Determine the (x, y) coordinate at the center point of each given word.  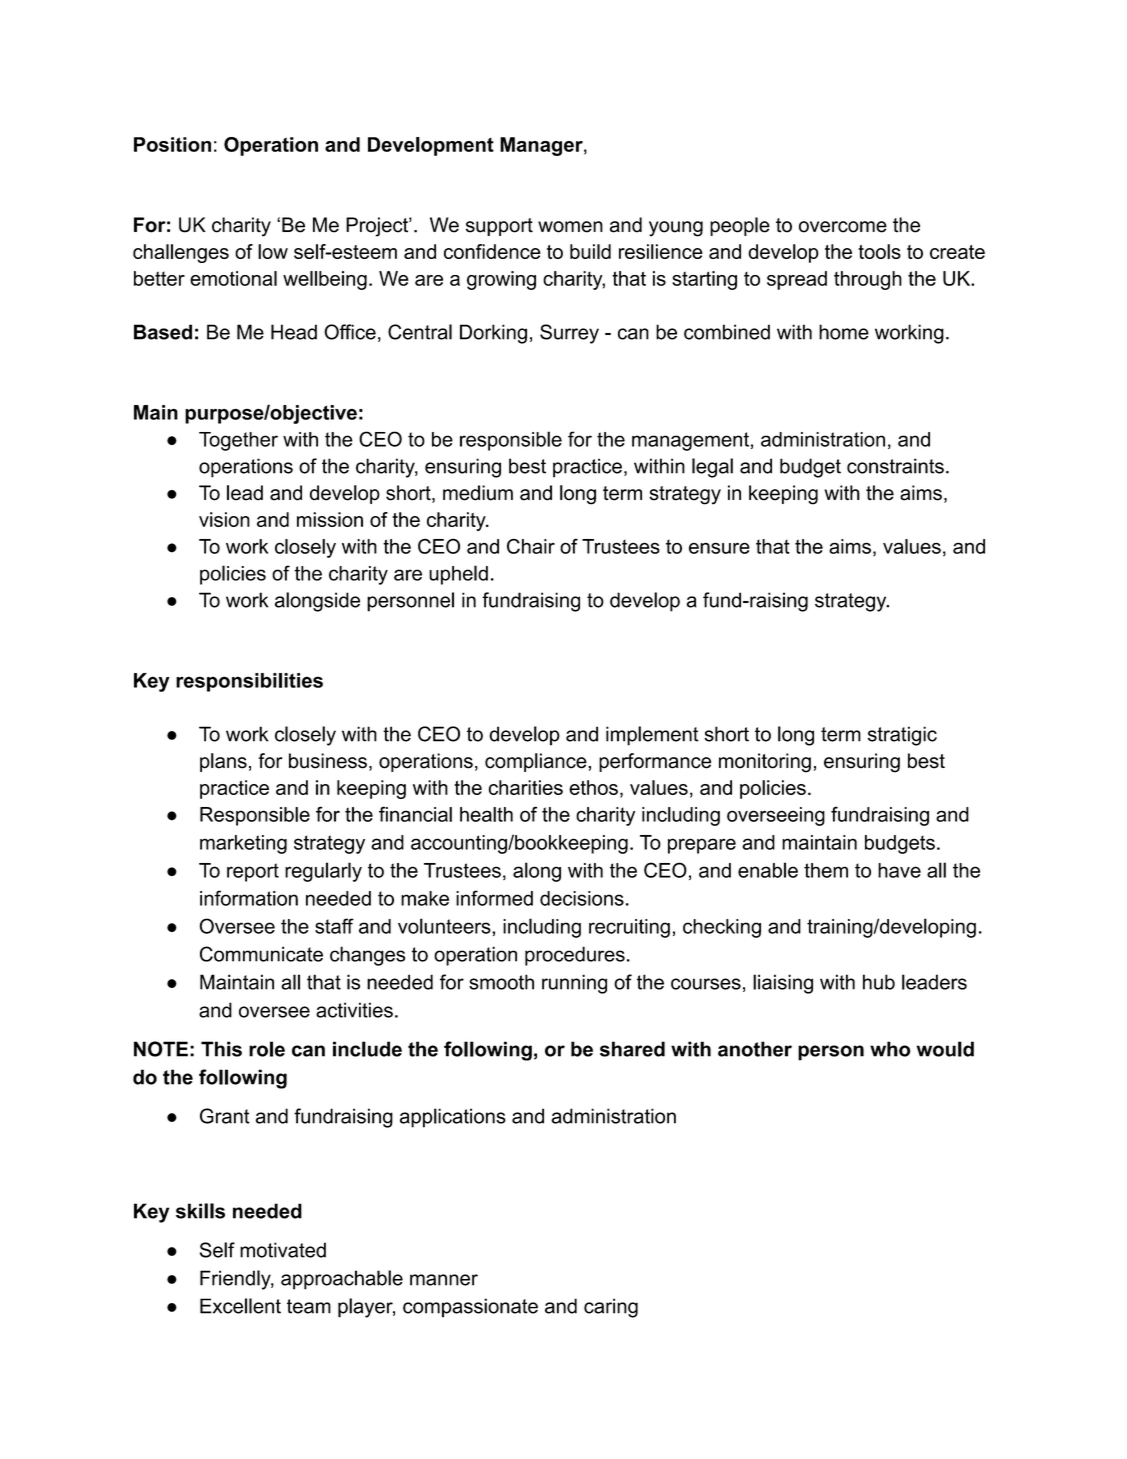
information (249, 898)
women (570, 227)
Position (172, 144)
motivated (283, 1250)
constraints (895, 466)
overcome (843, 227)
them (826, 870)
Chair (531, 546)
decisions (582, 898)
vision (224, 519)
